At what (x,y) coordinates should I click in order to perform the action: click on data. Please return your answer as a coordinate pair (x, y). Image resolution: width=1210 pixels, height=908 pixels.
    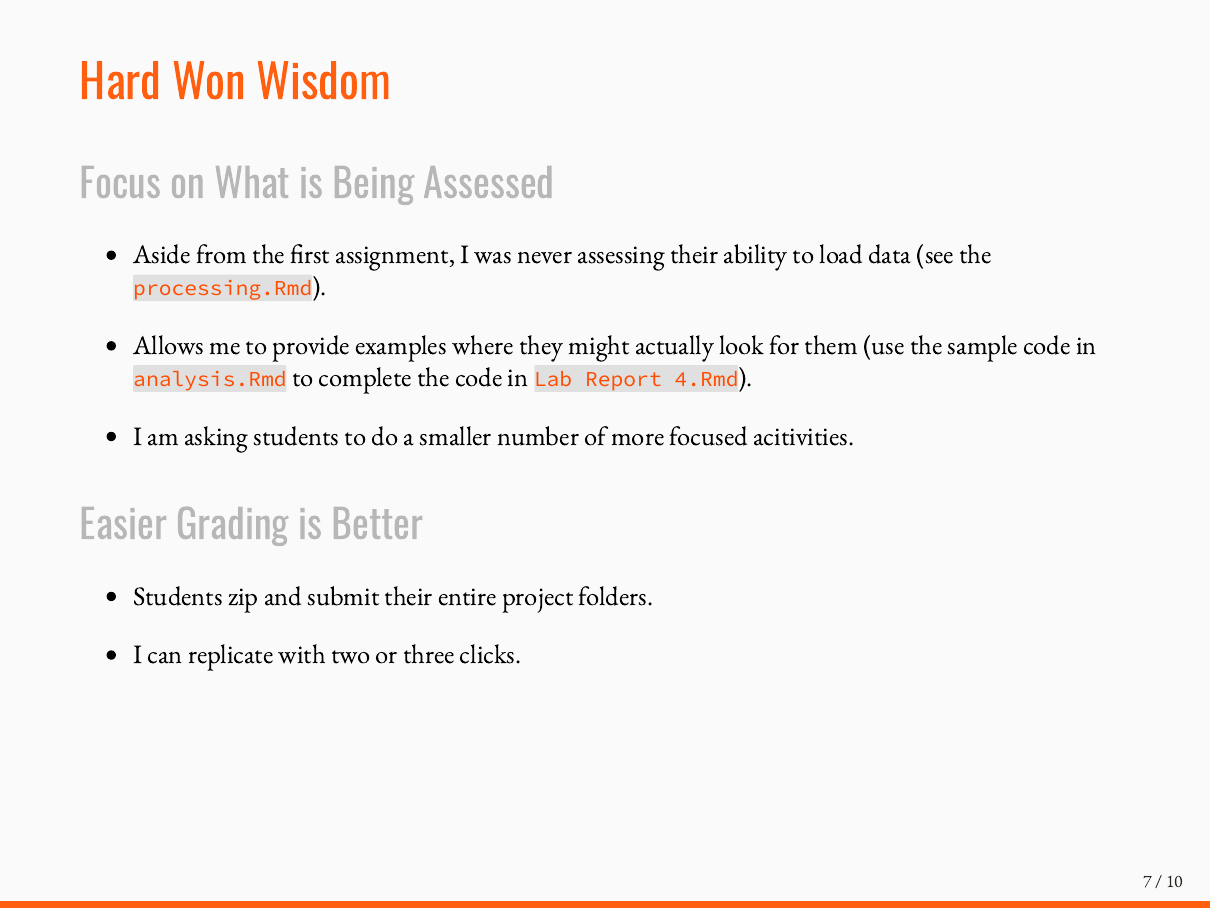
    Looking at the image, I should click on (890, 254).
